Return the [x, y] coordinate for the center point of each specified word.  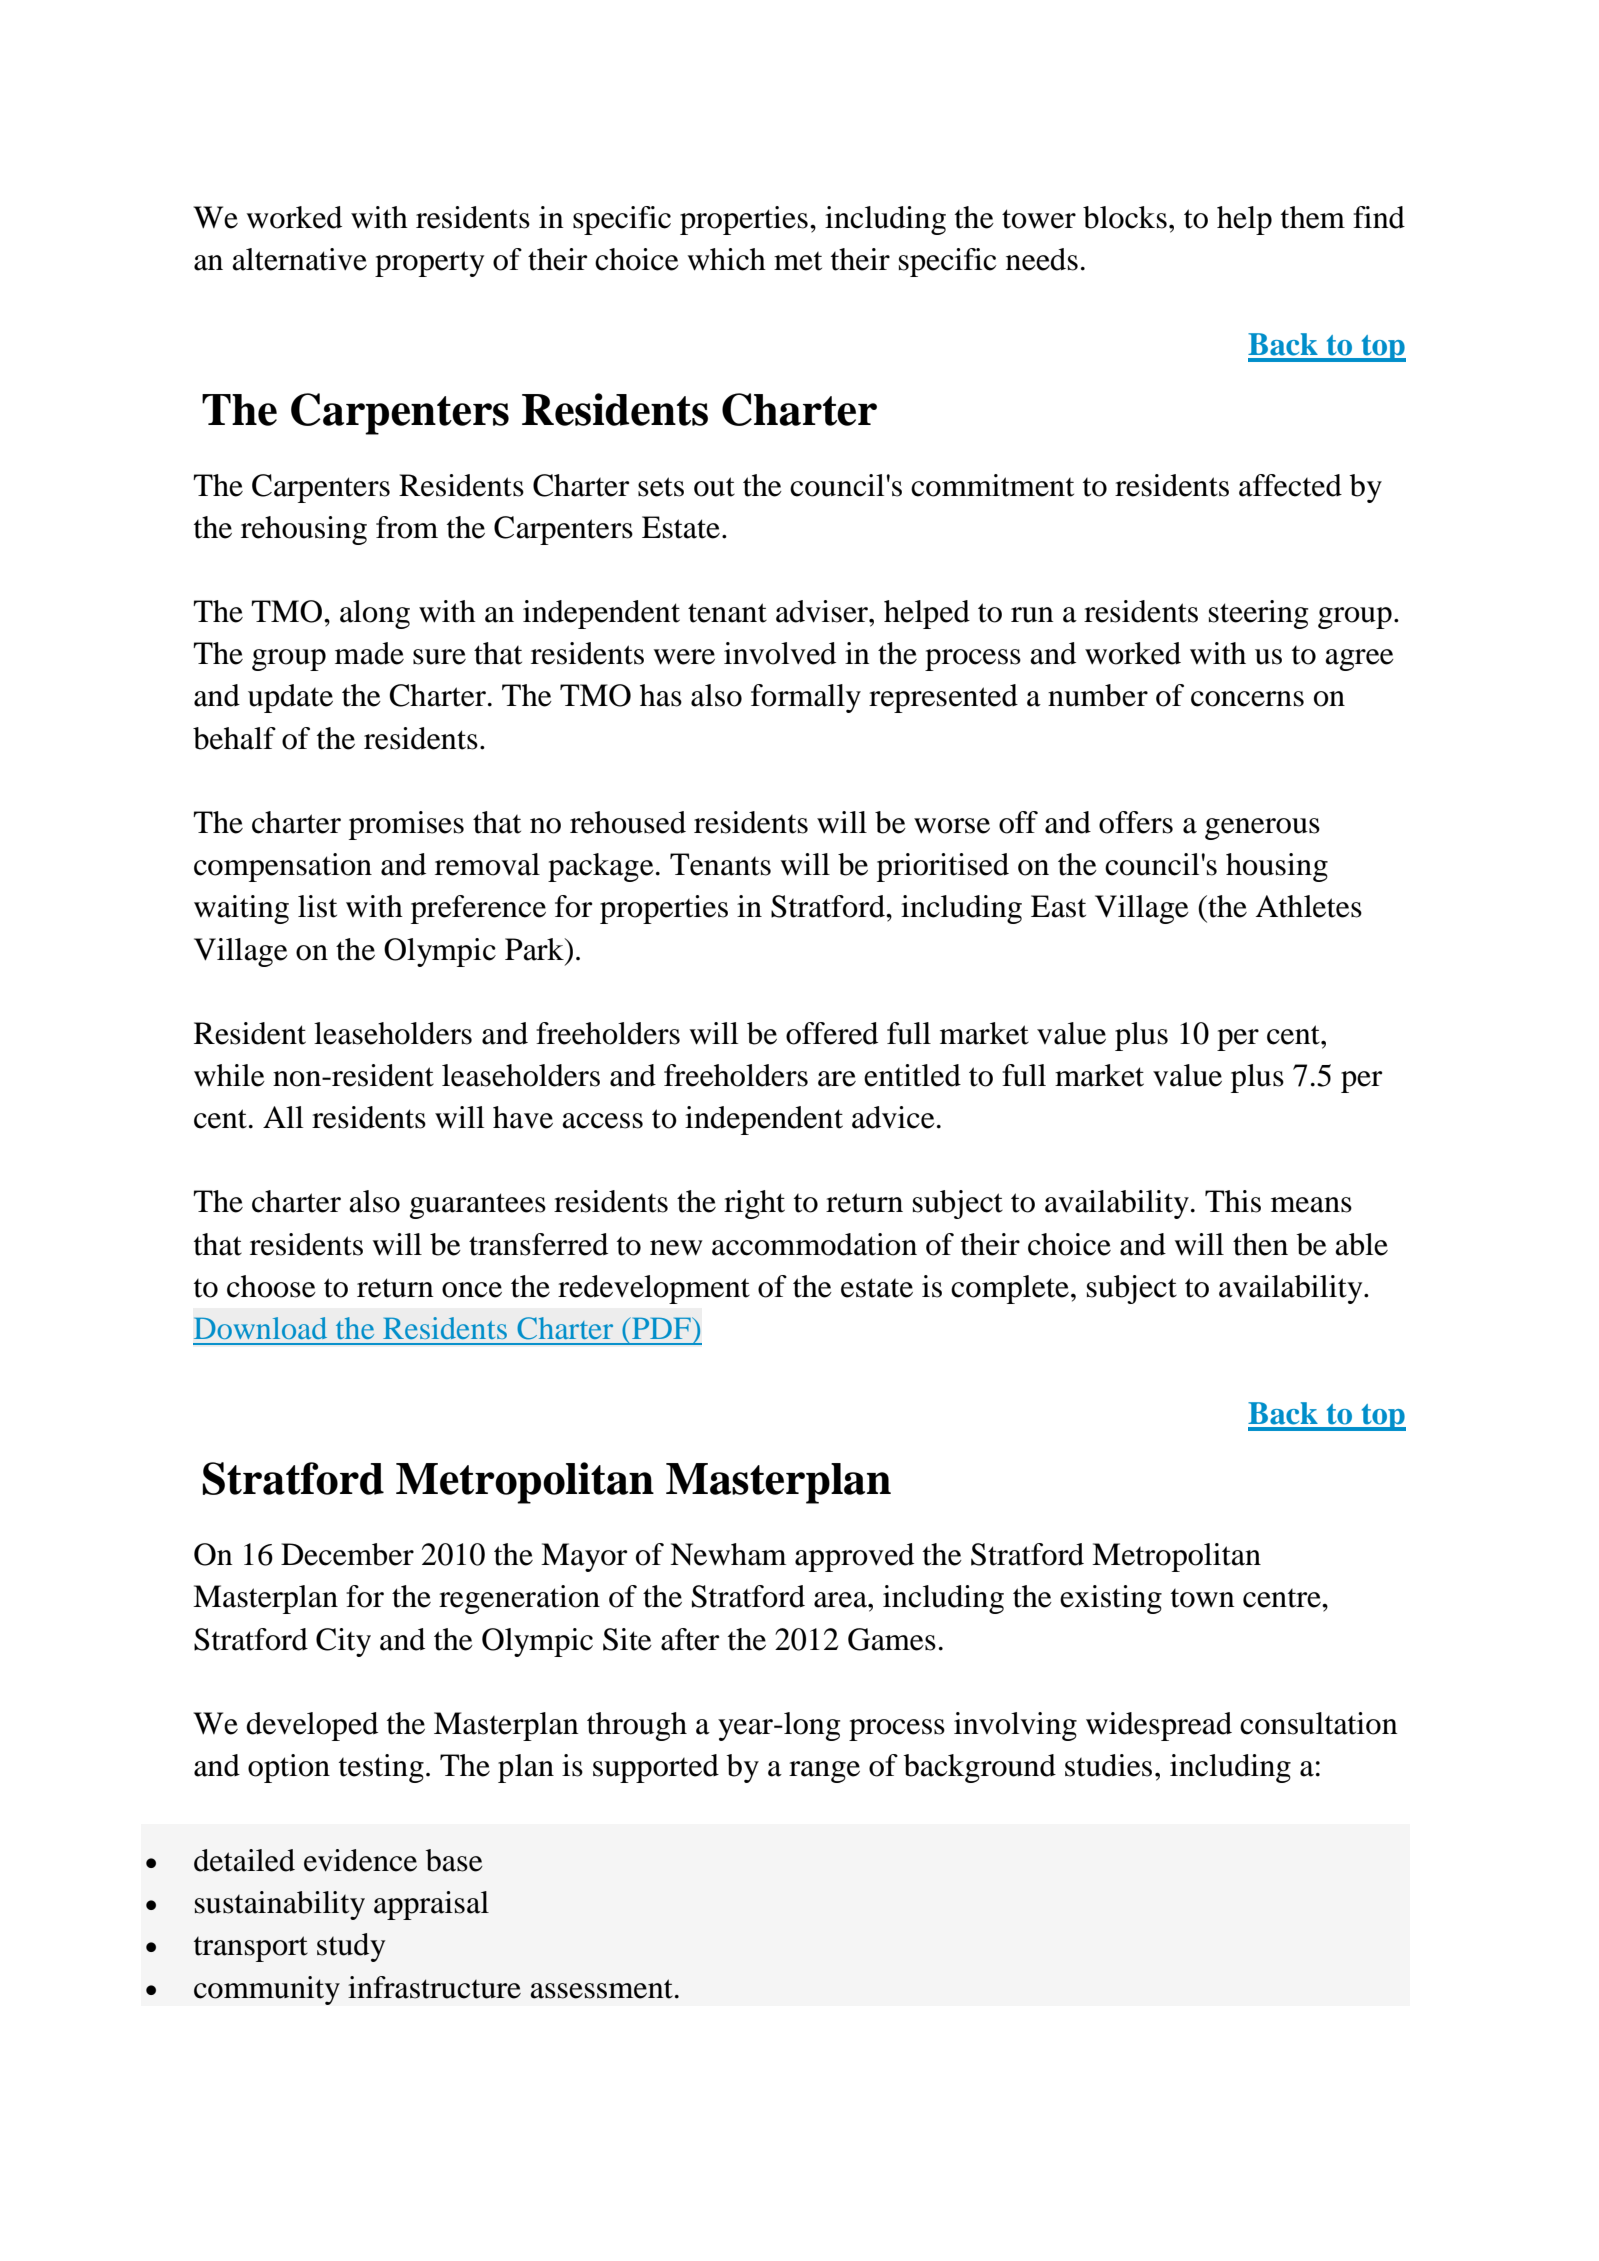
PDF [661, 1328]
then [1260, 1244]
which [726, 259]
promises [406, 825]
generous [1262, 829]
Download [260, 1328]
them [1313, 217]
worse [952, 826]
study [351, 1947]
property [429, 264]
